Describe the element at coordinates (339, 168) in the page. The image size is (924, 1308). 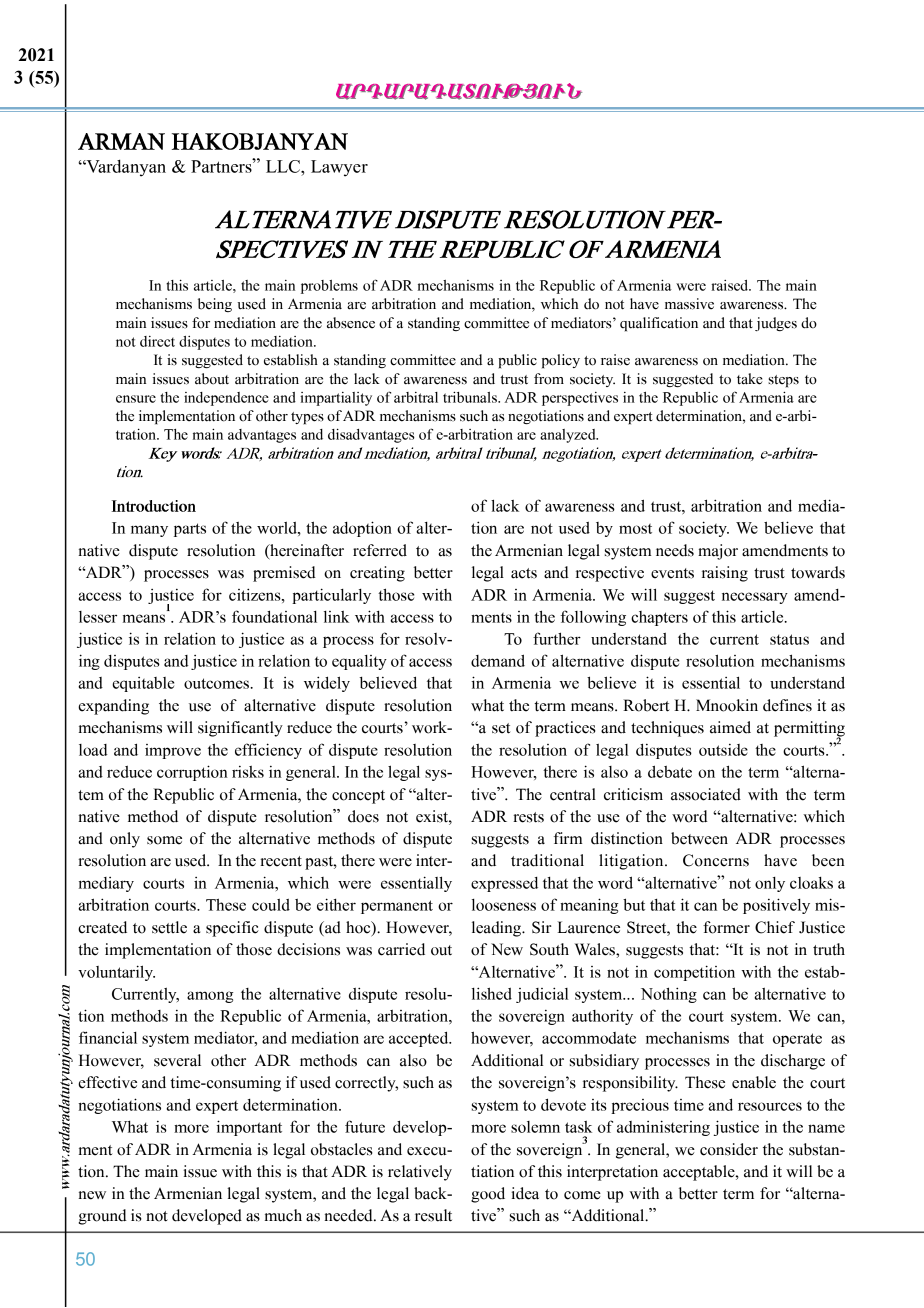
I see `Lawyer` at that location.
